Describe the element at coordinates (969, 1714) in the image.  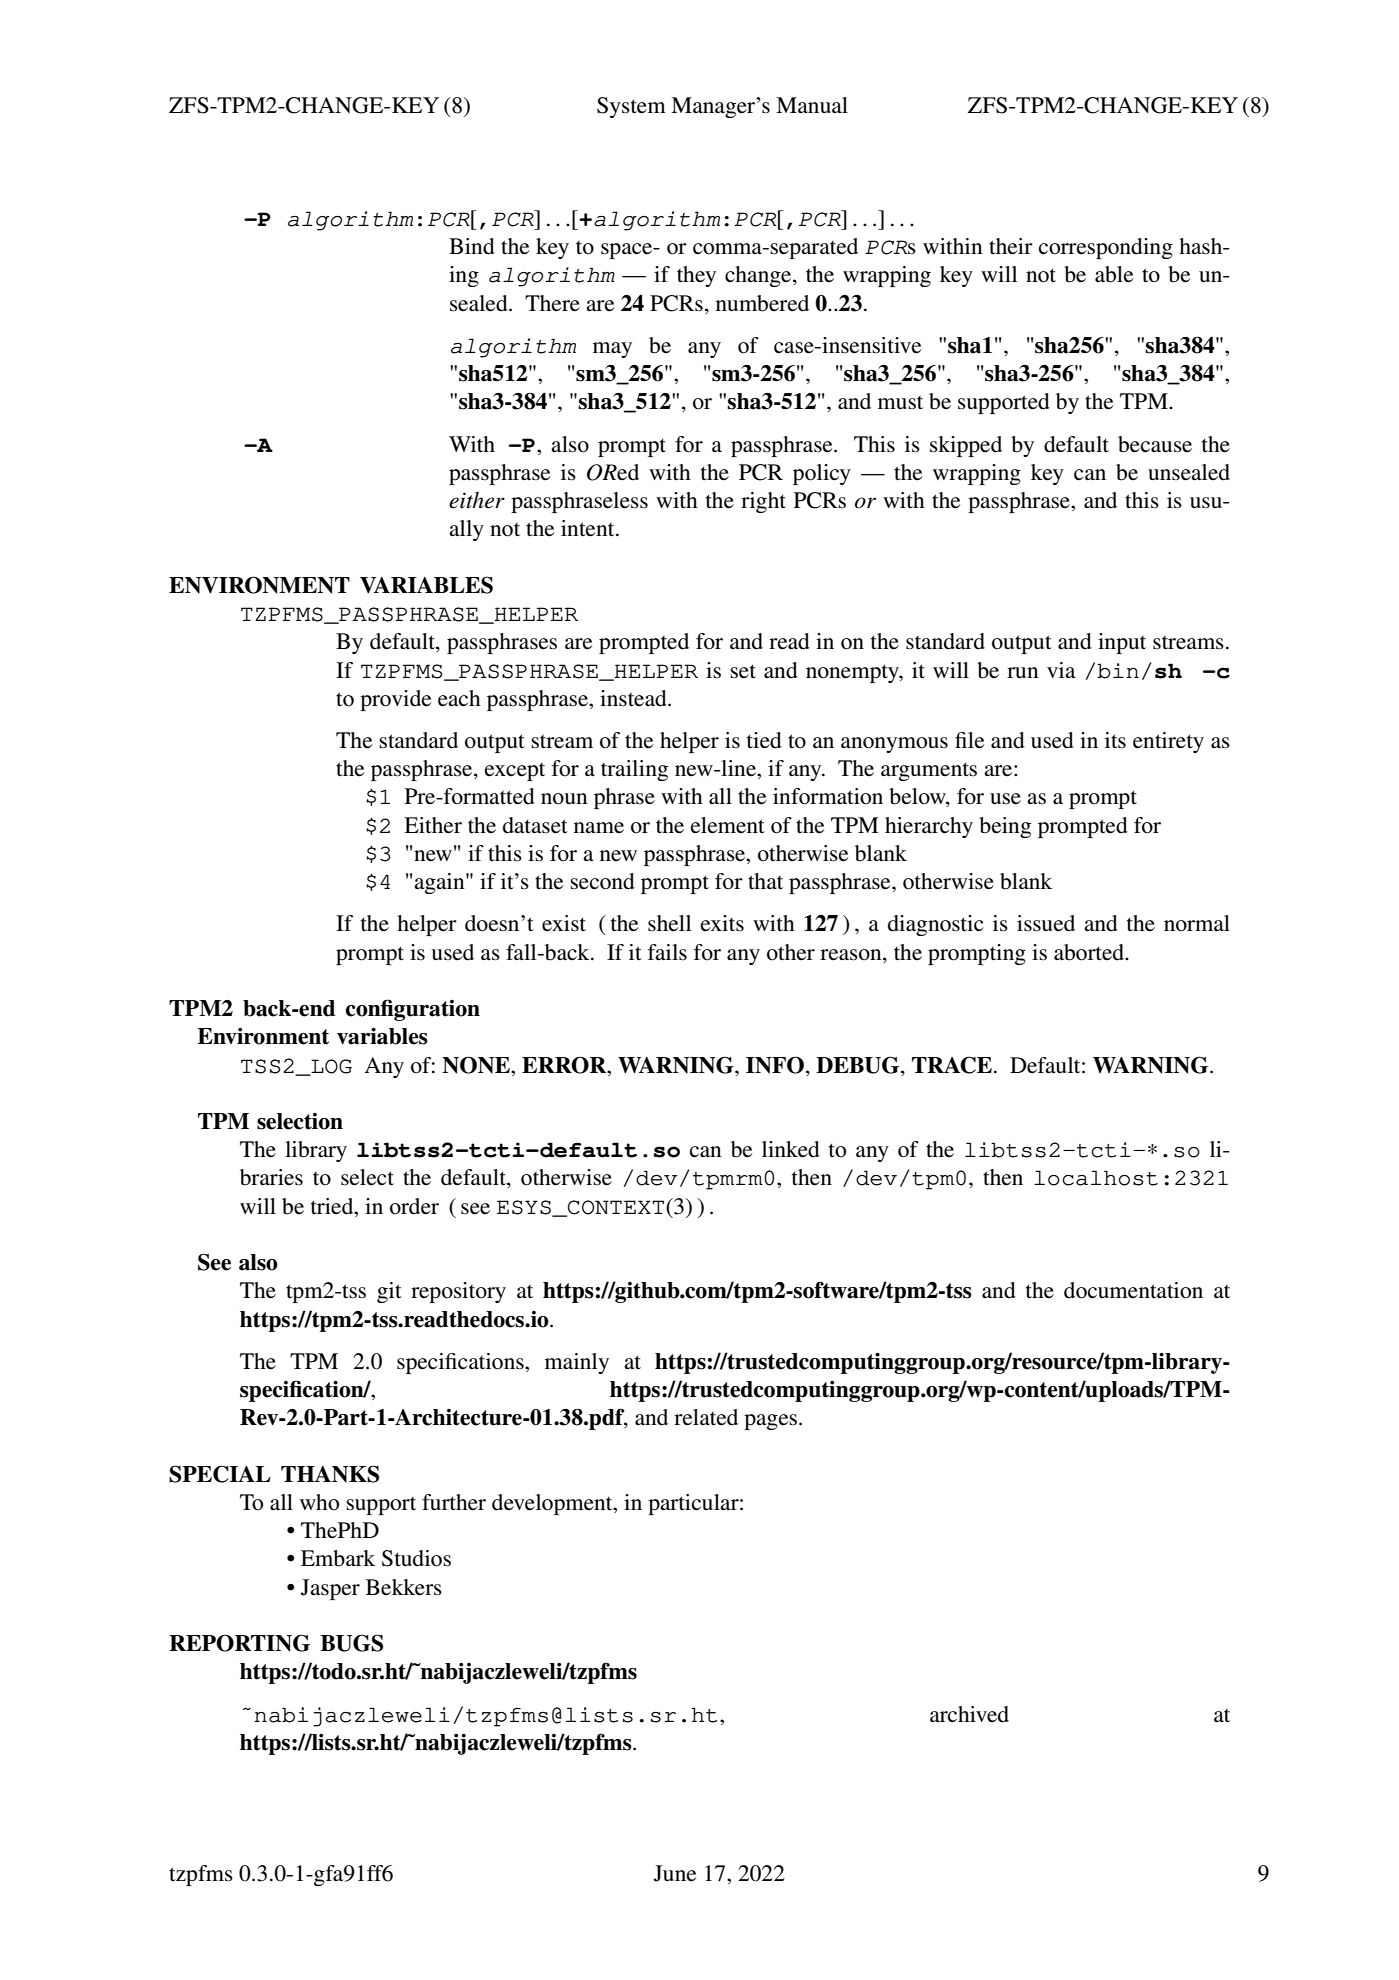
I see `archived` at that location.
